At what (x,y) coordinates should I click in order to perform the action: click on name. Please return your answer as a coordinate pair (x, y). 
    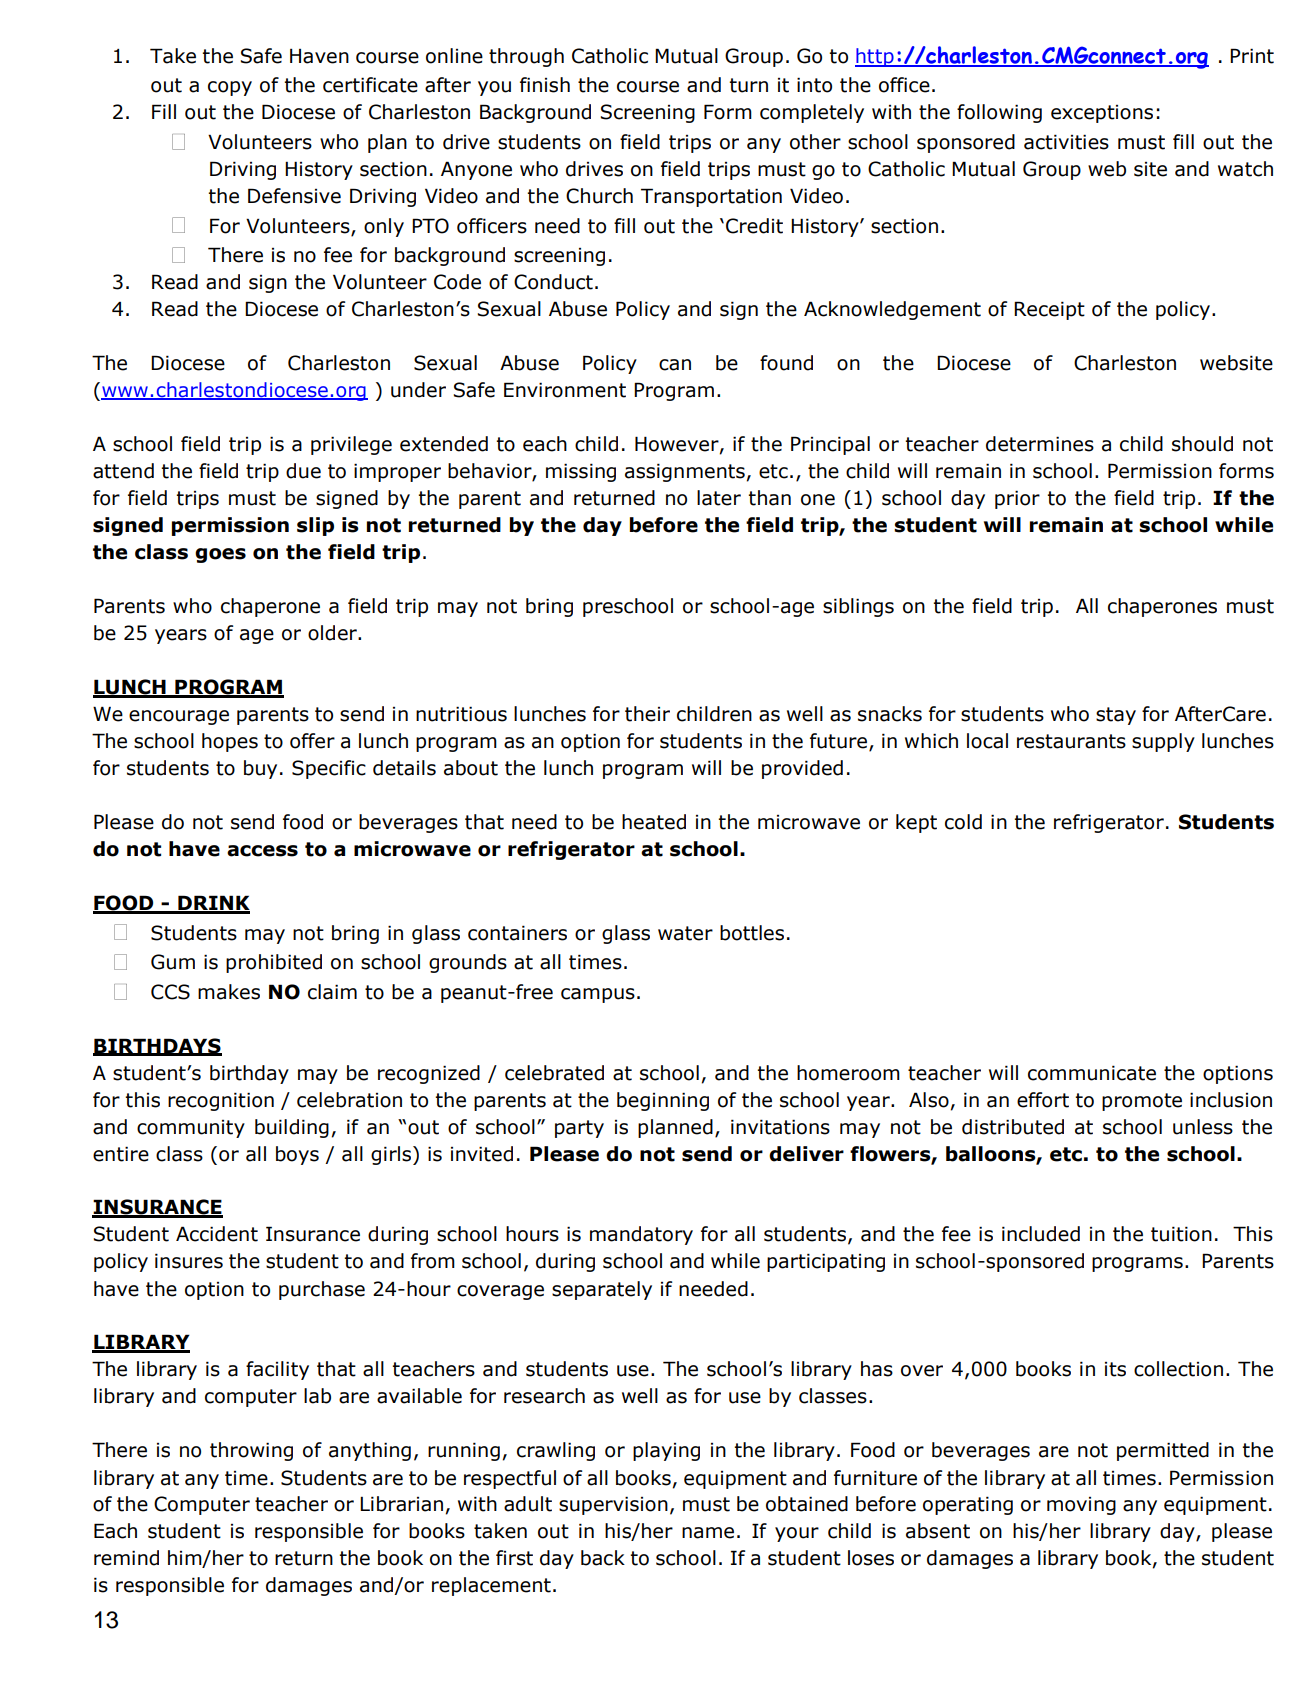
    Looking at the image, I should click on (708, 1533).
